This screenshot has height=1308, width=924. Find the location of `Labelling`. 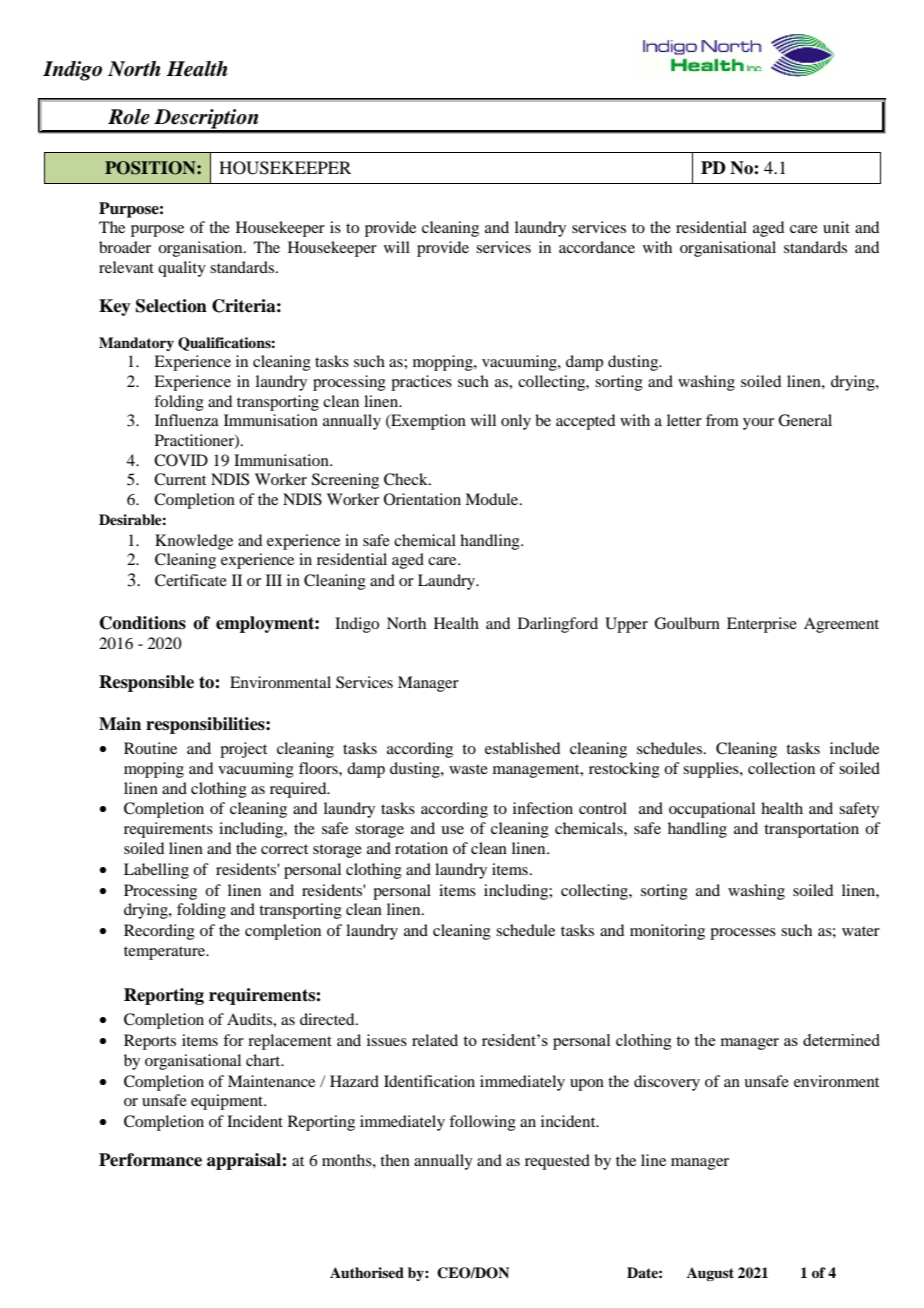

Labelling is located at coordinates (156, 871).
